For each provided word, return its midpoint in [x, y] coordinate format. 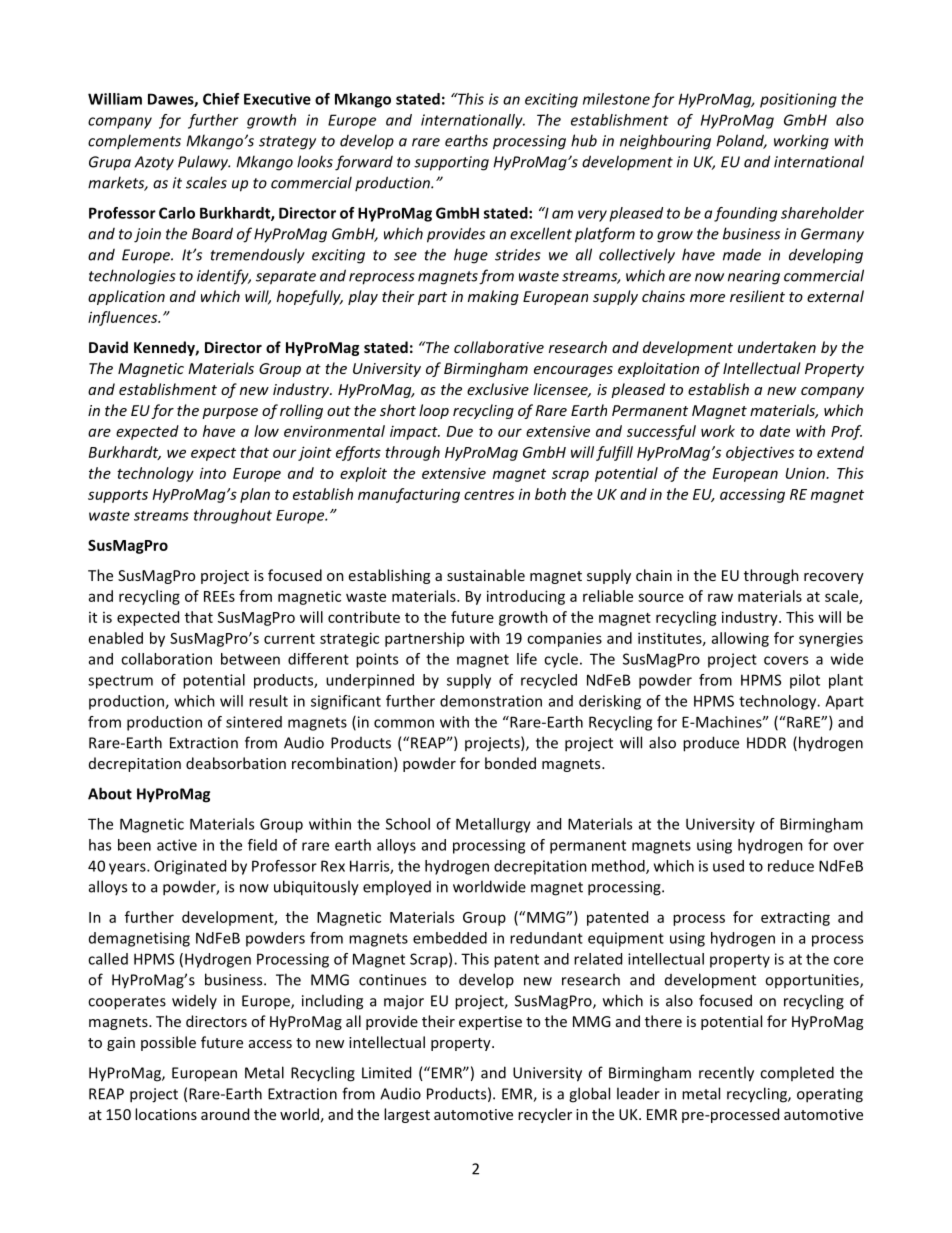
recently [726, 1074]
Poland [742, 141]
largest [407, 1115]
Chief [221, 99]
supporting [451, 163]
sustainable [486, 575]
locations [166, 1114]
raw [720, 597]
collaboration [166, 659]
